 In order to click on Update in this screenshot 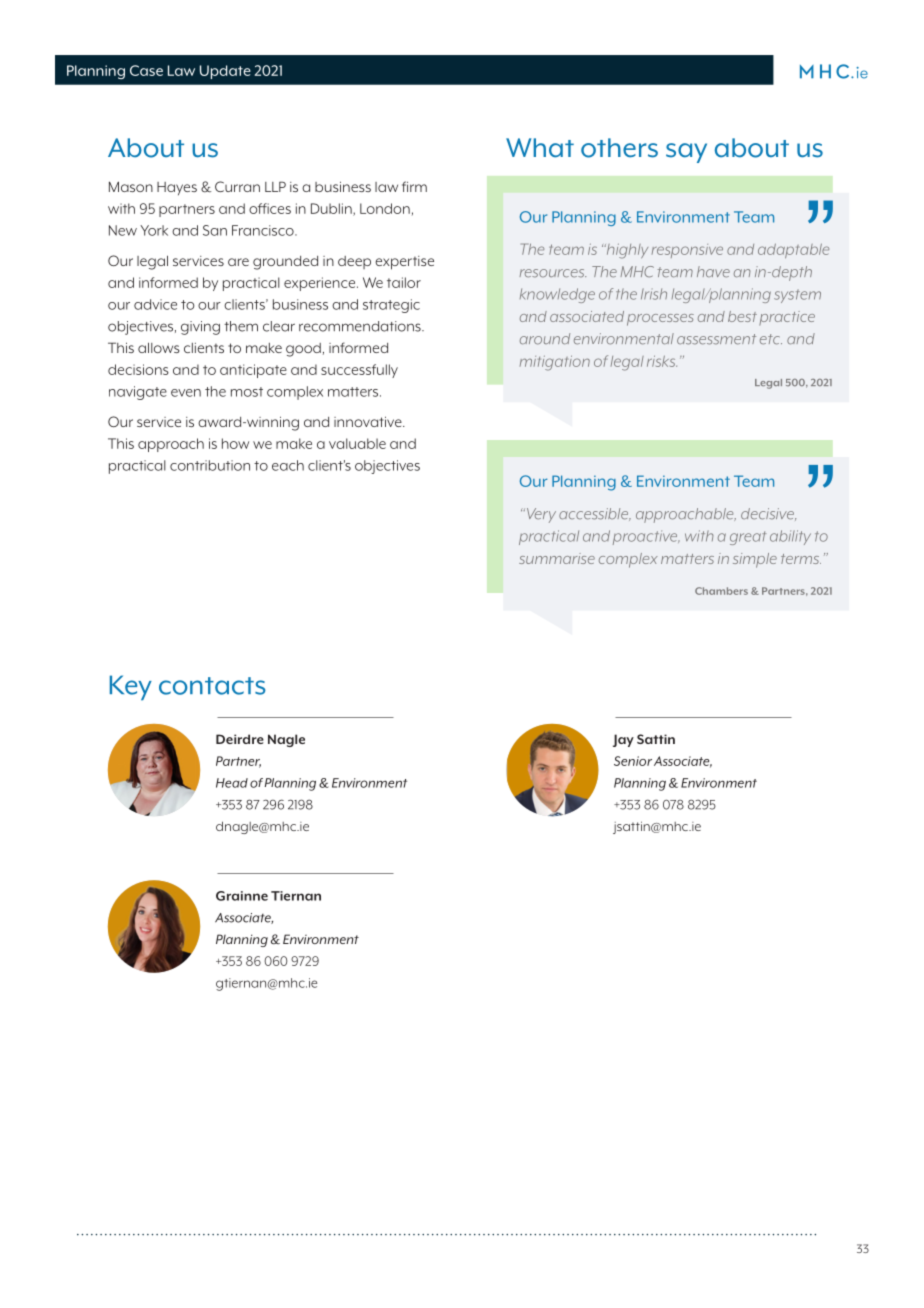, I will do `click(225, 72)`.
